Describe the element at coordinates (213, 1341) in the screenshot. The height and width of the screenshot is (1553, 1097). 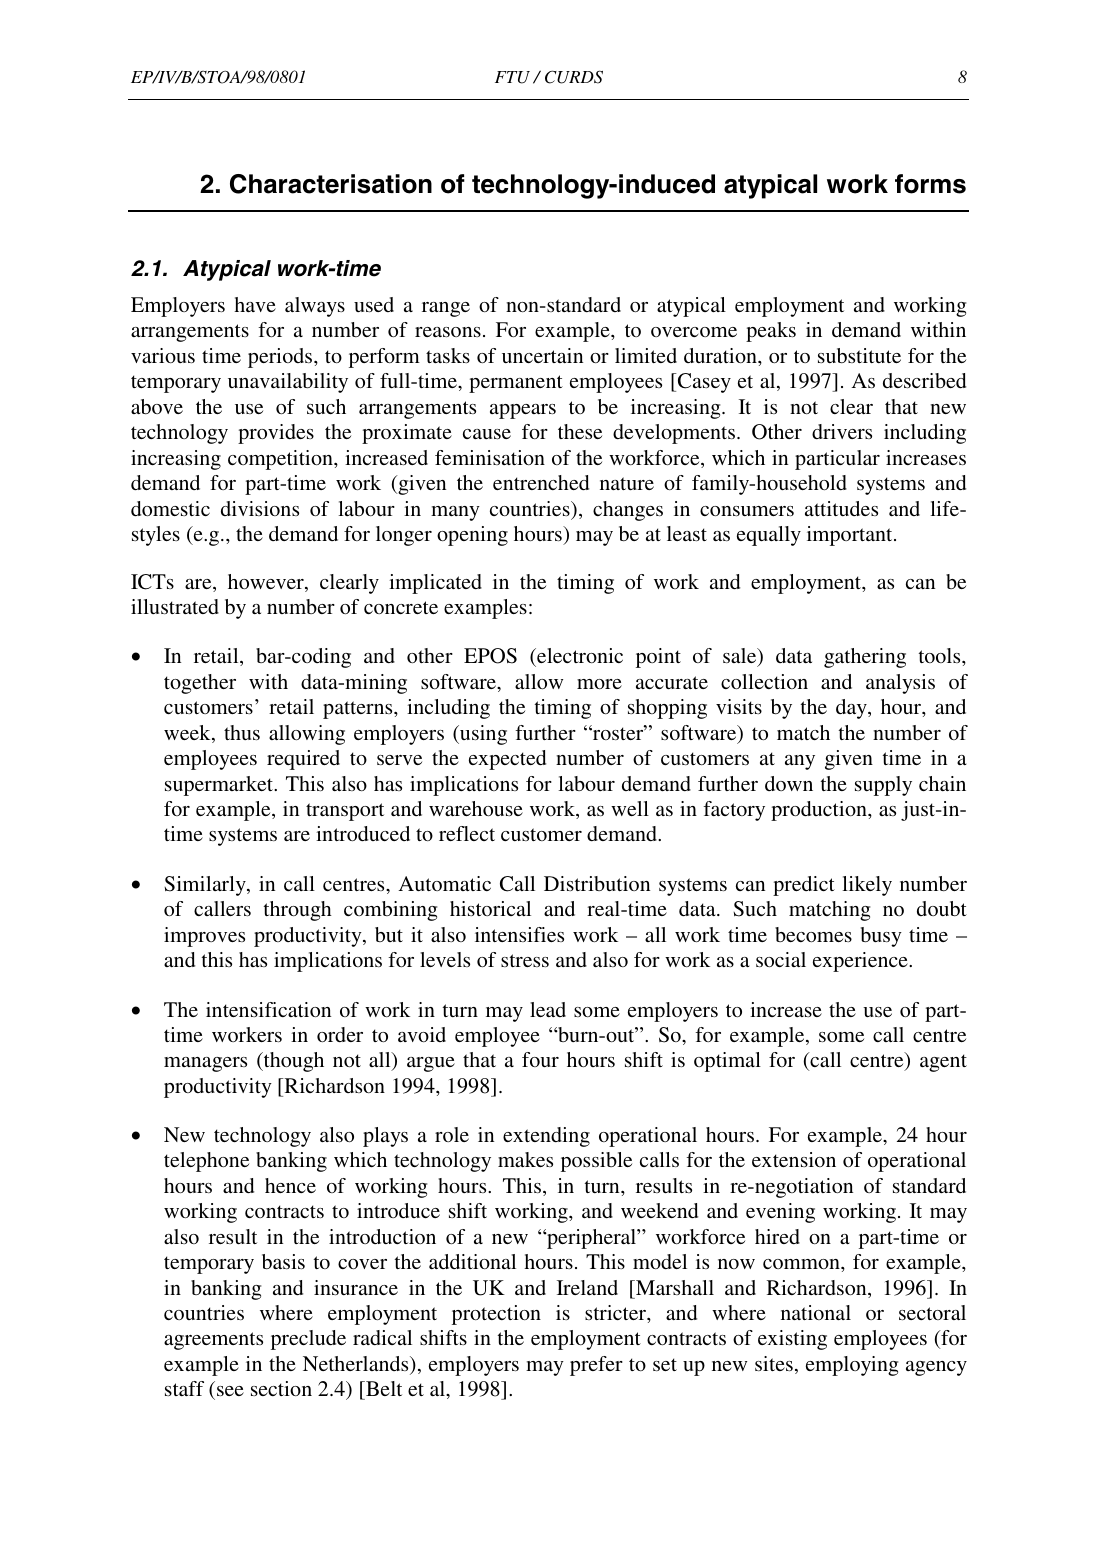
I see `agreements` at that location.
